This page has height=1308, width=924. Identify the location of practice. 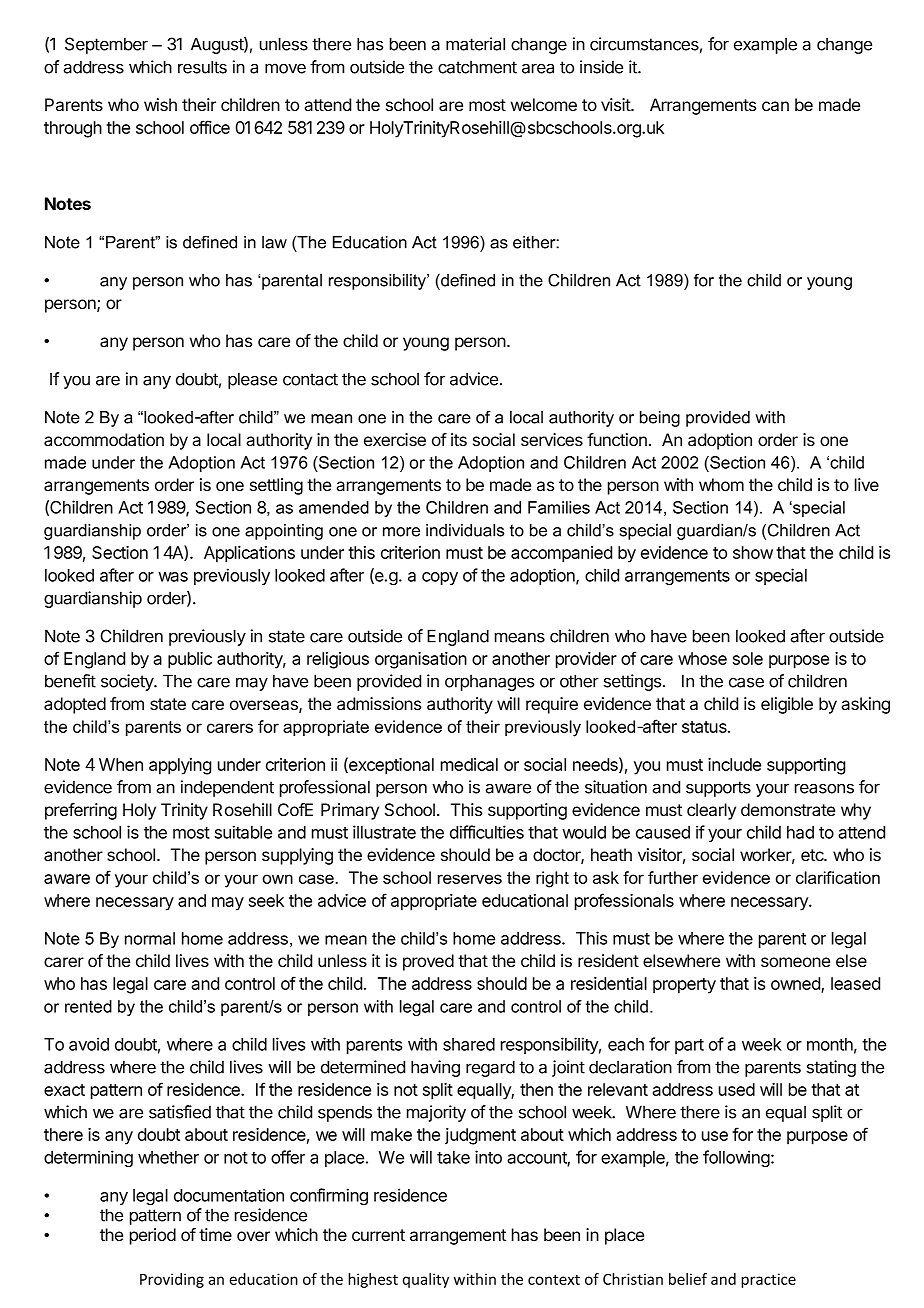
(768, 1280).
